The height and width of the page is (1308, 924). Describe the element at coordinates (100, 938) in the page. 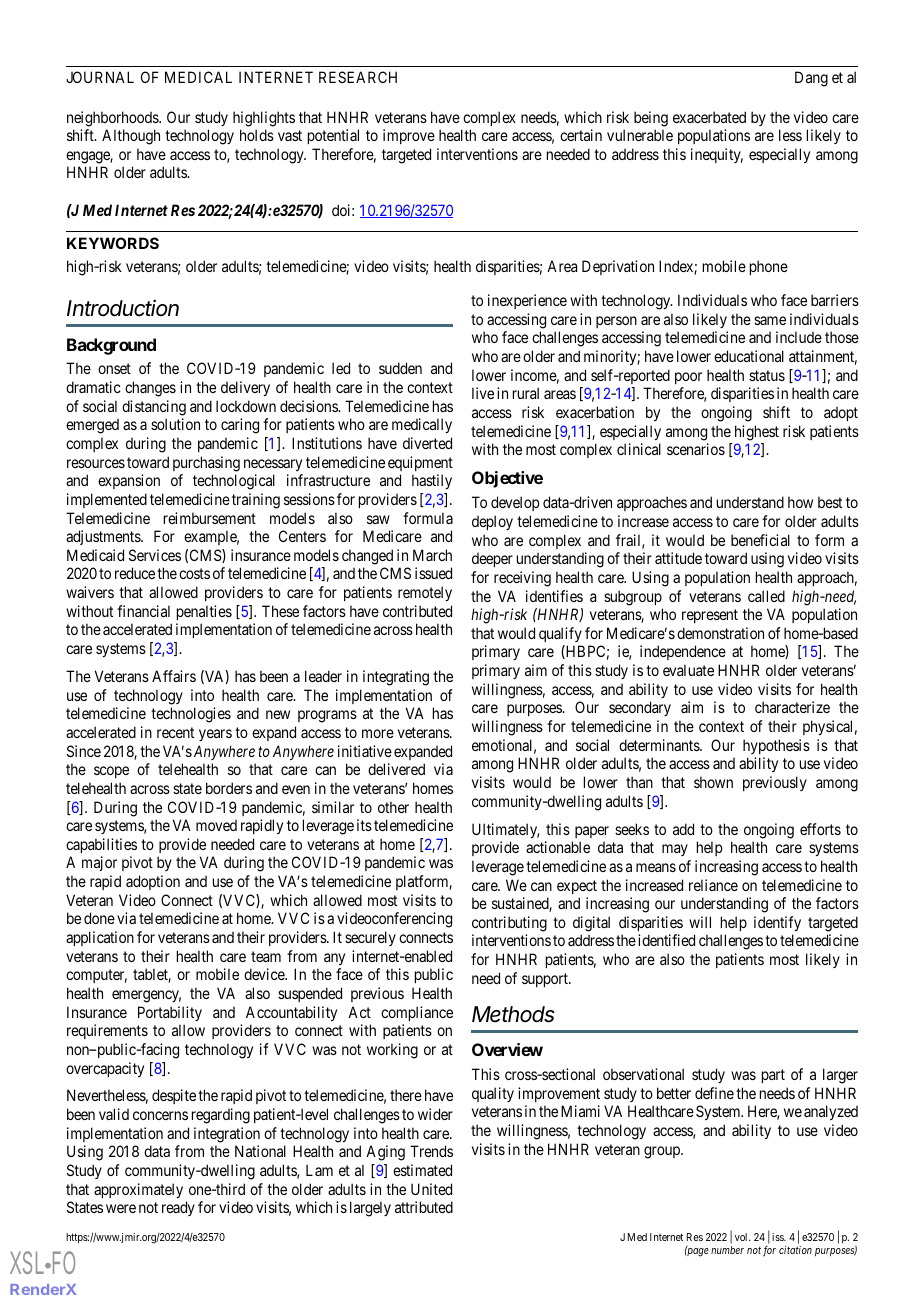

I see `application` at that location.
